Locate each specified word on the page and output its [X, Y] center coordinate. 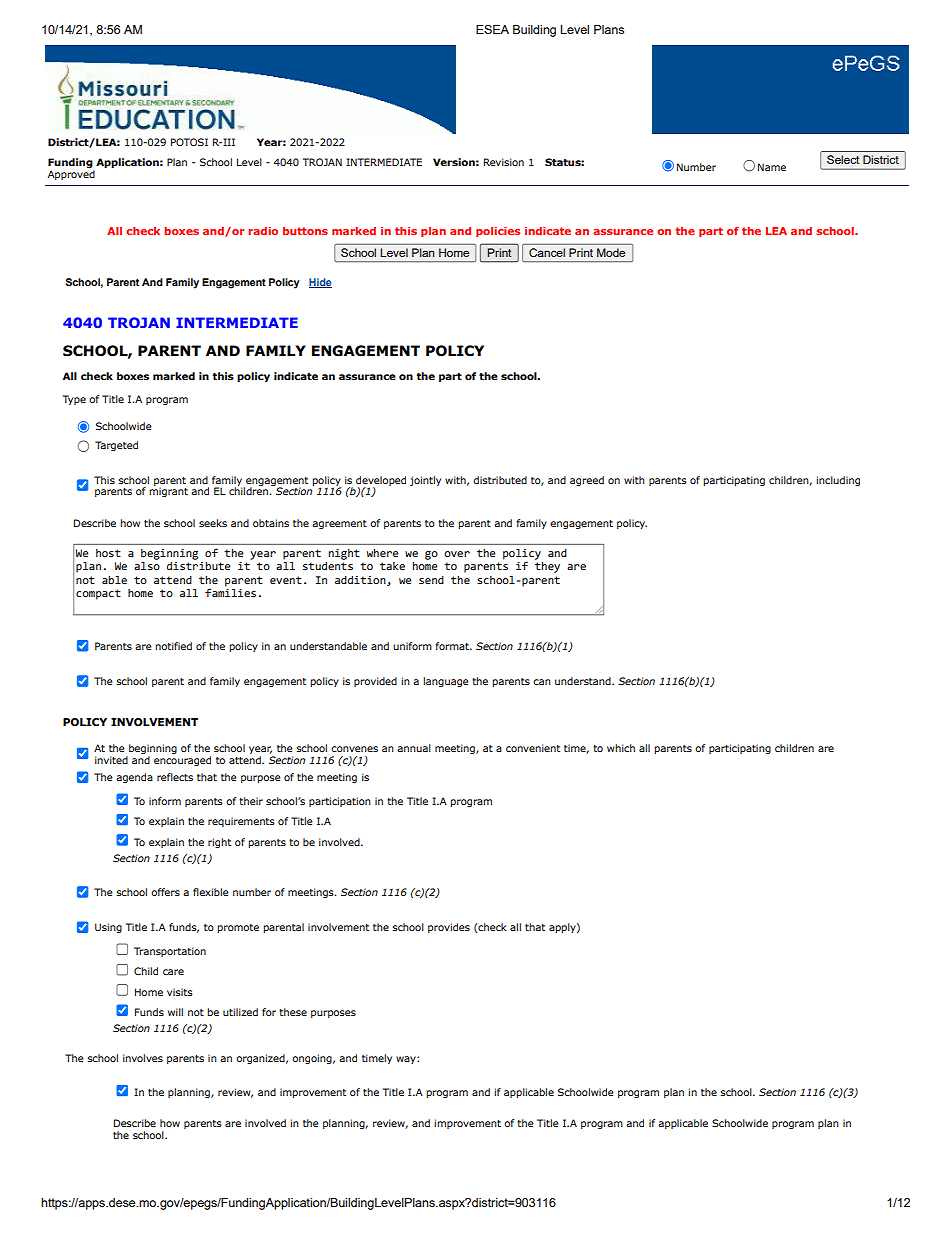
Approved [71, 173]
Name [772, 167]
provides [449, 928]
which [621, 748]
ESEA [492, 29]
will [175, 1012]
